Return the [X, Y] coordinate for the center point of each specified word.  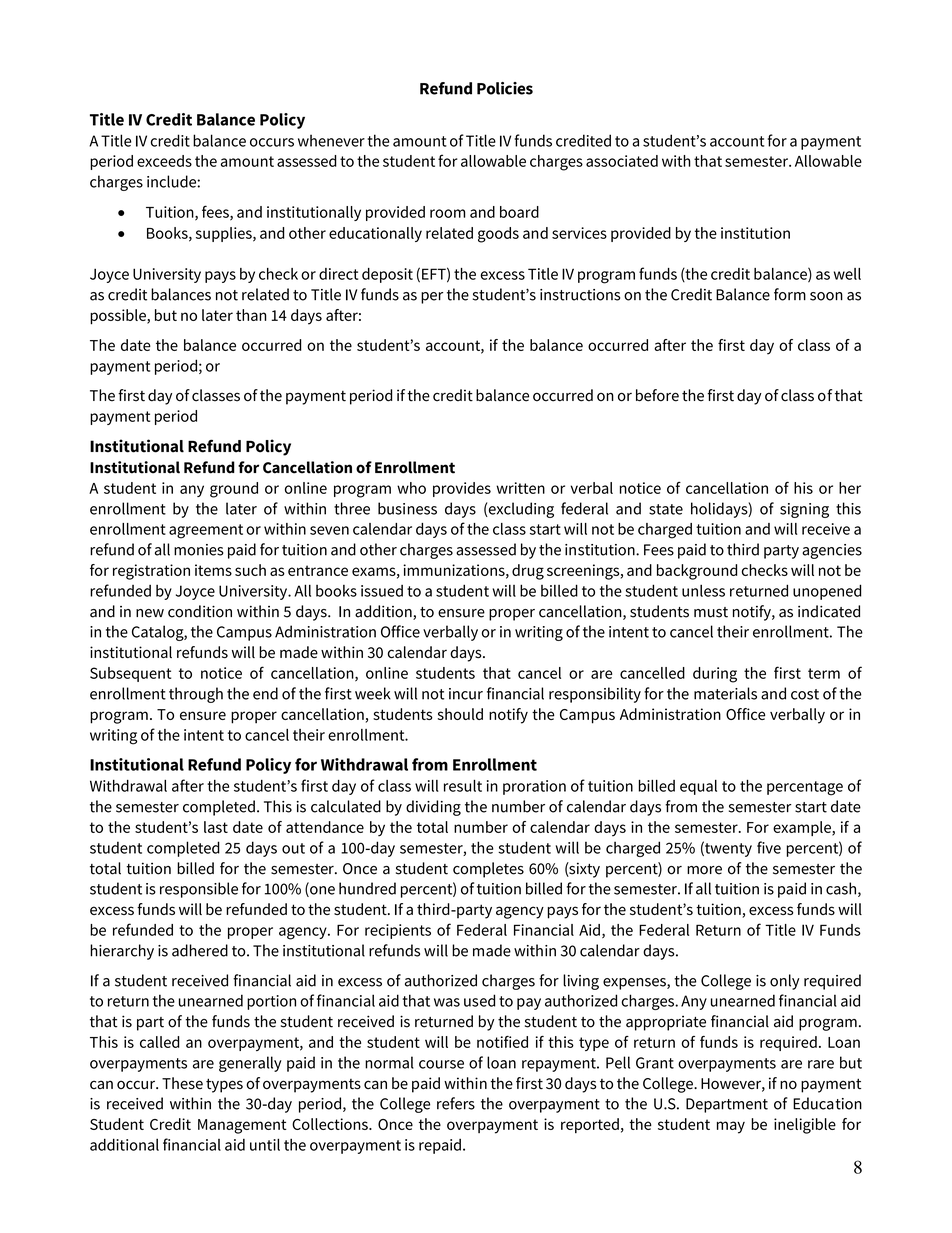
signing [804, 510]
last [216, 827]
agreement [206, 531]
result [463, 786]
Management [242, 1126]
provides [462, 489]
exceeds [164, 161]
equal [698, 787]
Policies [505, 88]
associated [622, 161]
